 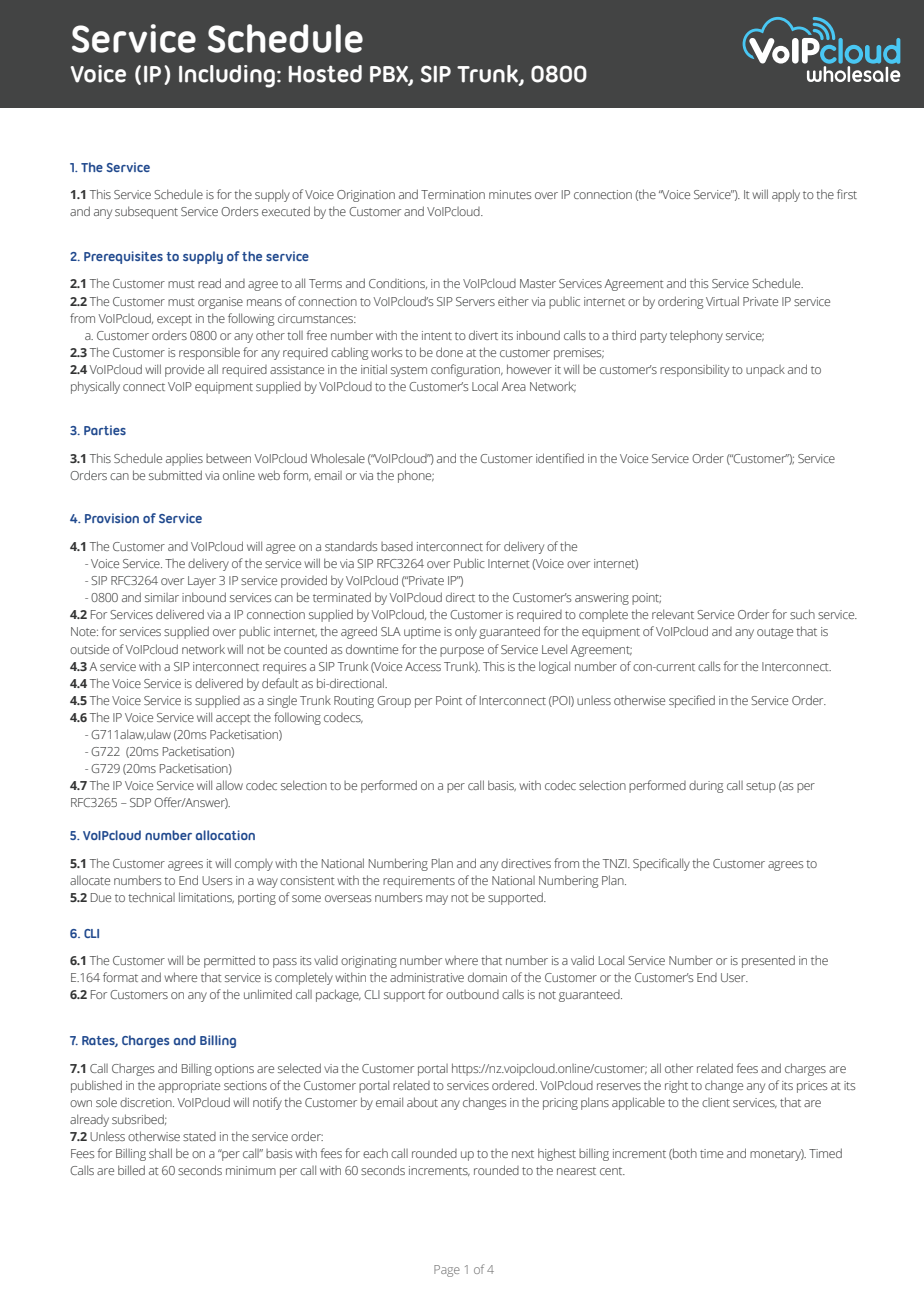 What do you see at coordinates (694, 370) in the screenshot?
I see `responsibility` at bounding box center [694, 370].
